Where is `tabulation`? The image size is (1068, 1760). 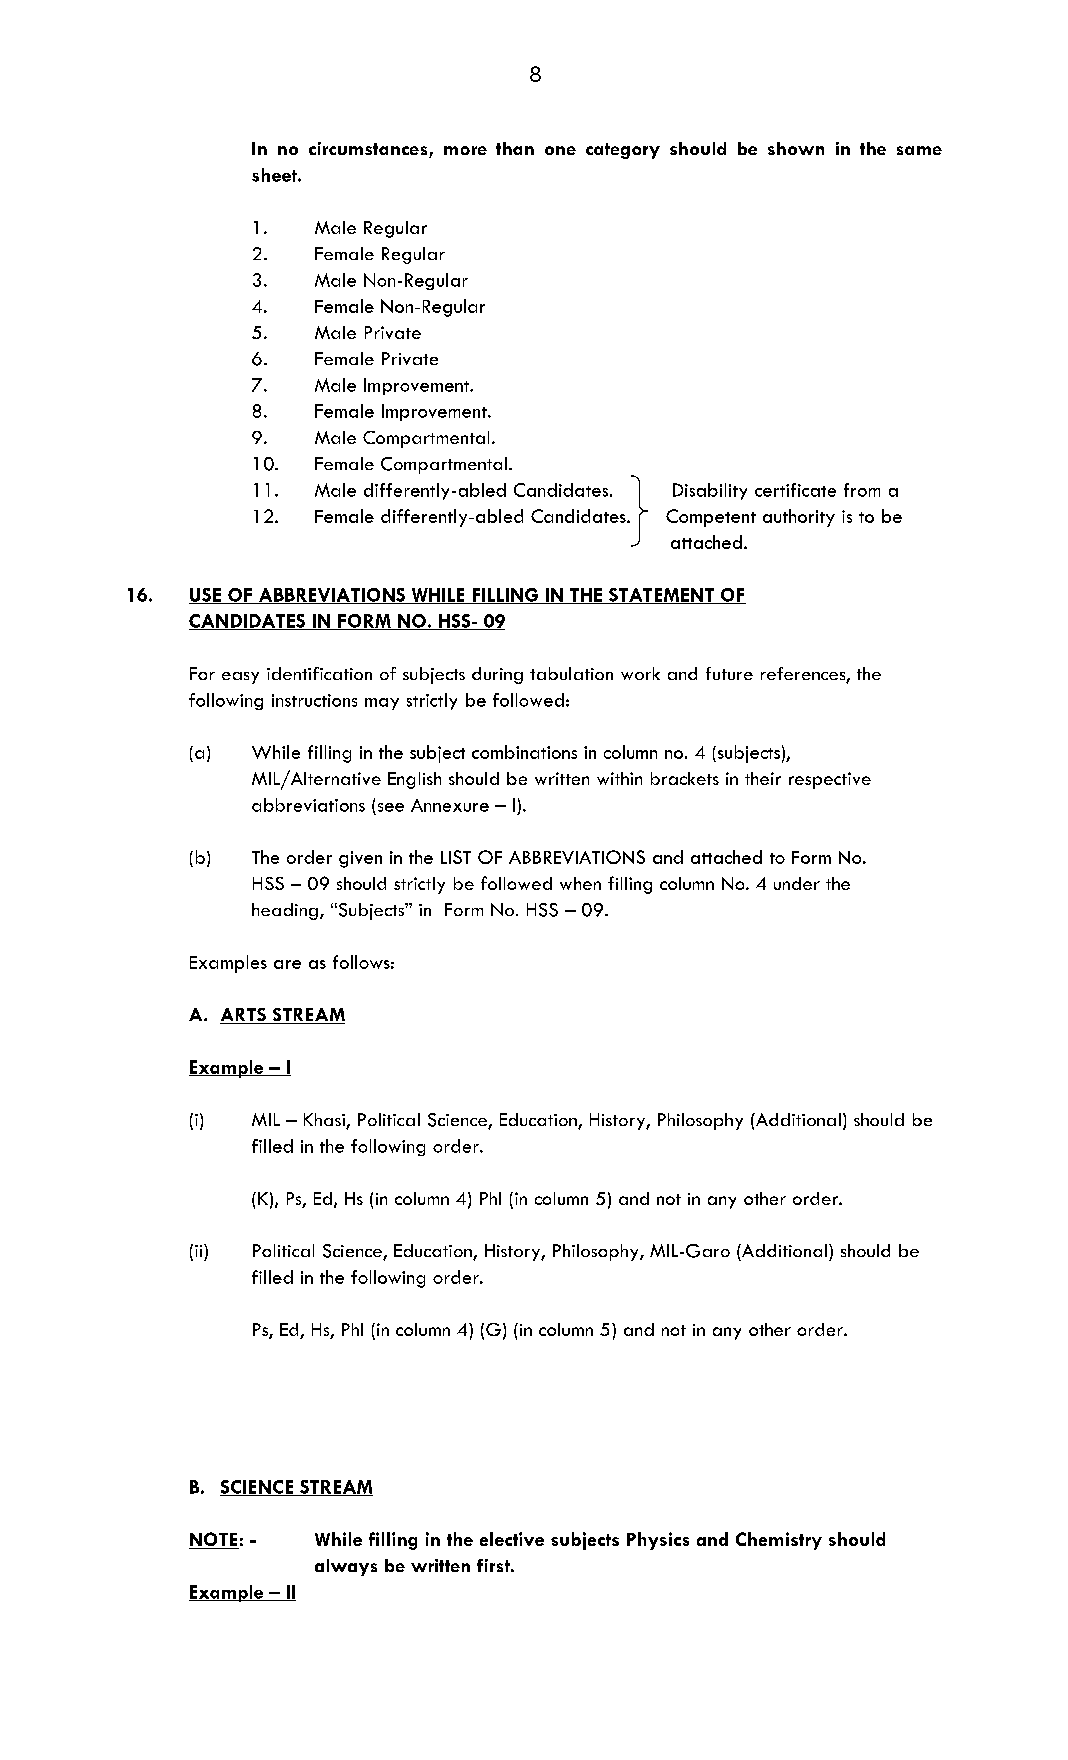
tabulation is located at coordinates (571, 673).
